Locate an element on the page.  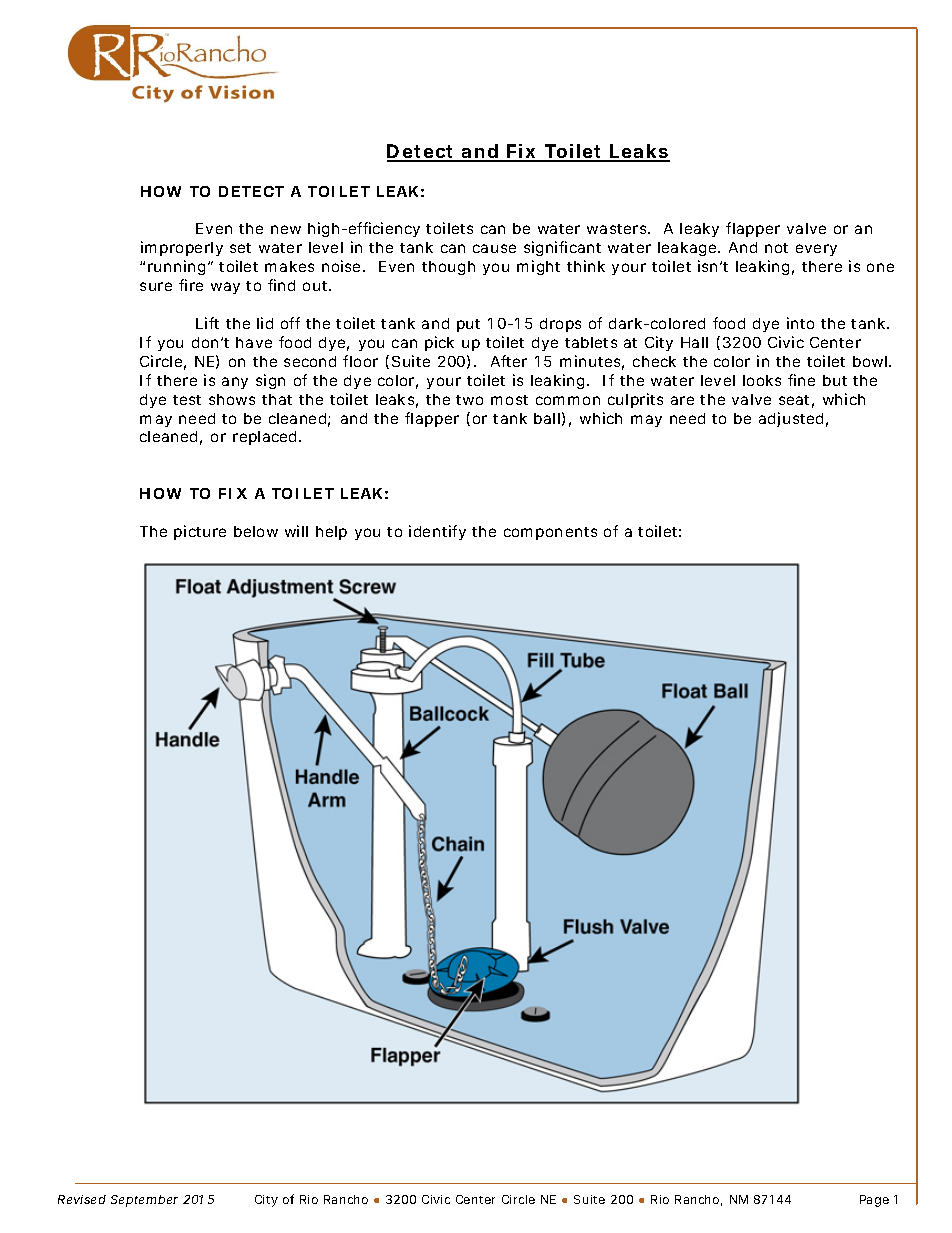
identify is located at coordinates (437, 532).
